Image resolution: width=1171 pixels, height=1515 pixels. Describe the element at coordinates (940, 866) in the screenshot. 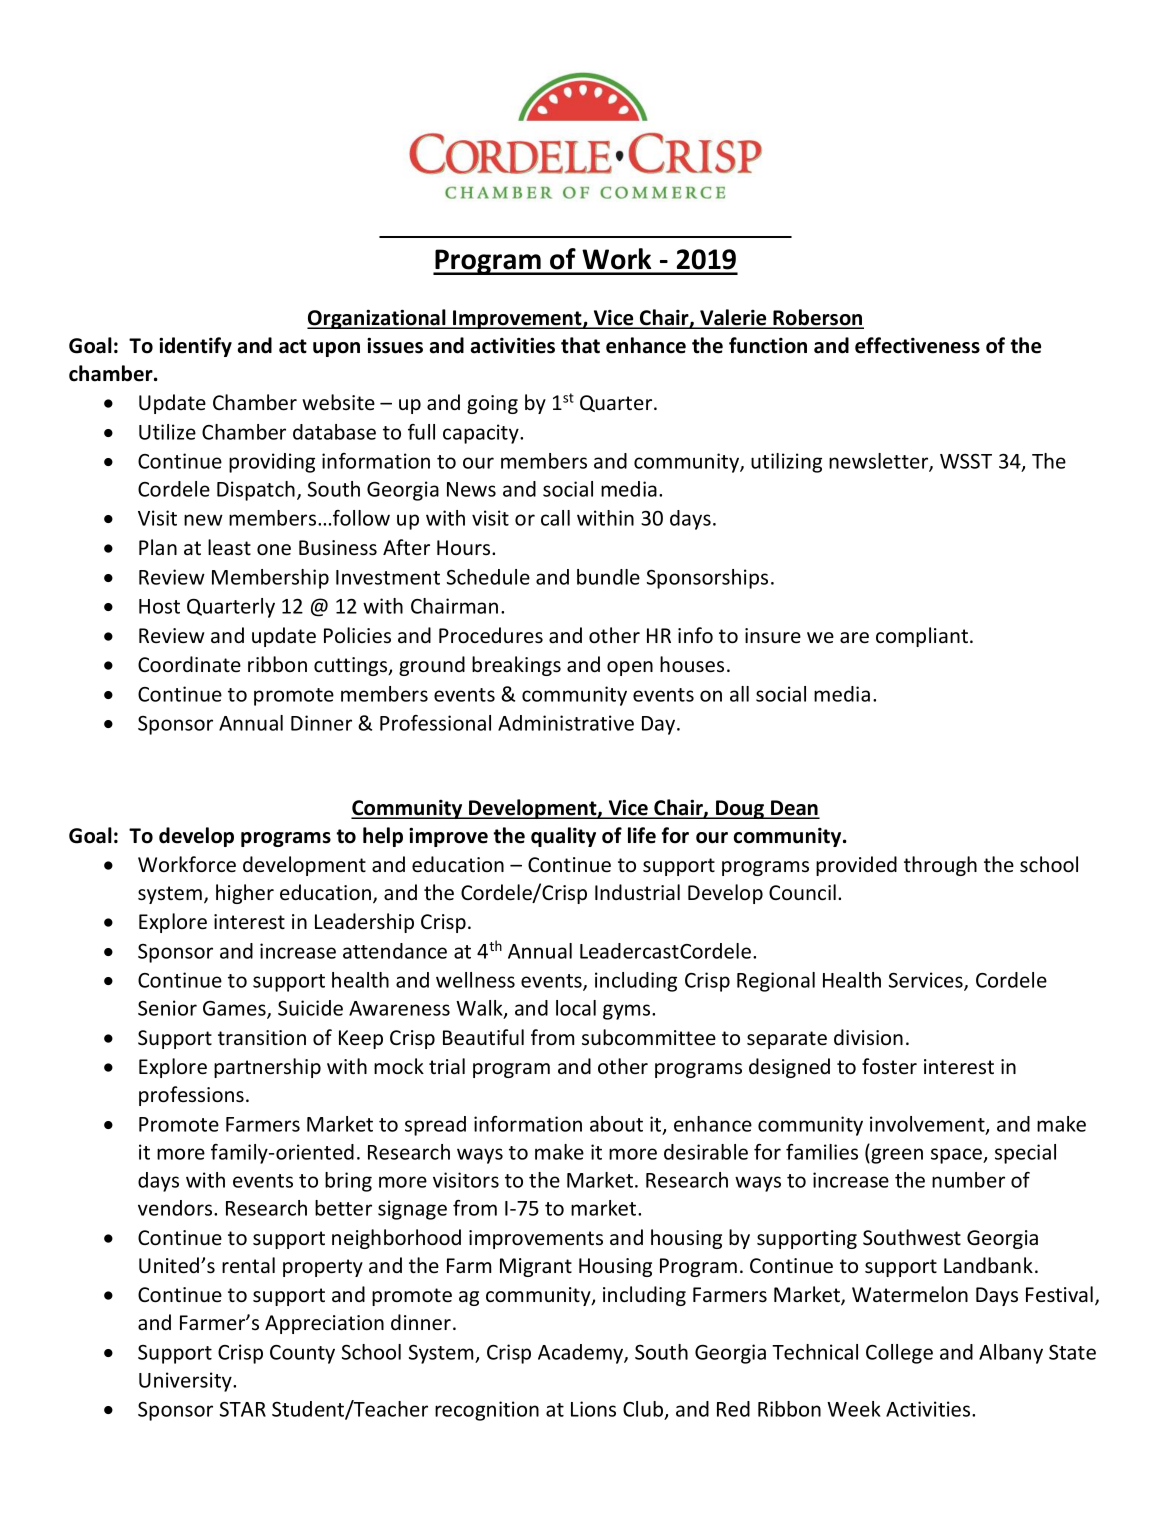

I see `through` at that location.
